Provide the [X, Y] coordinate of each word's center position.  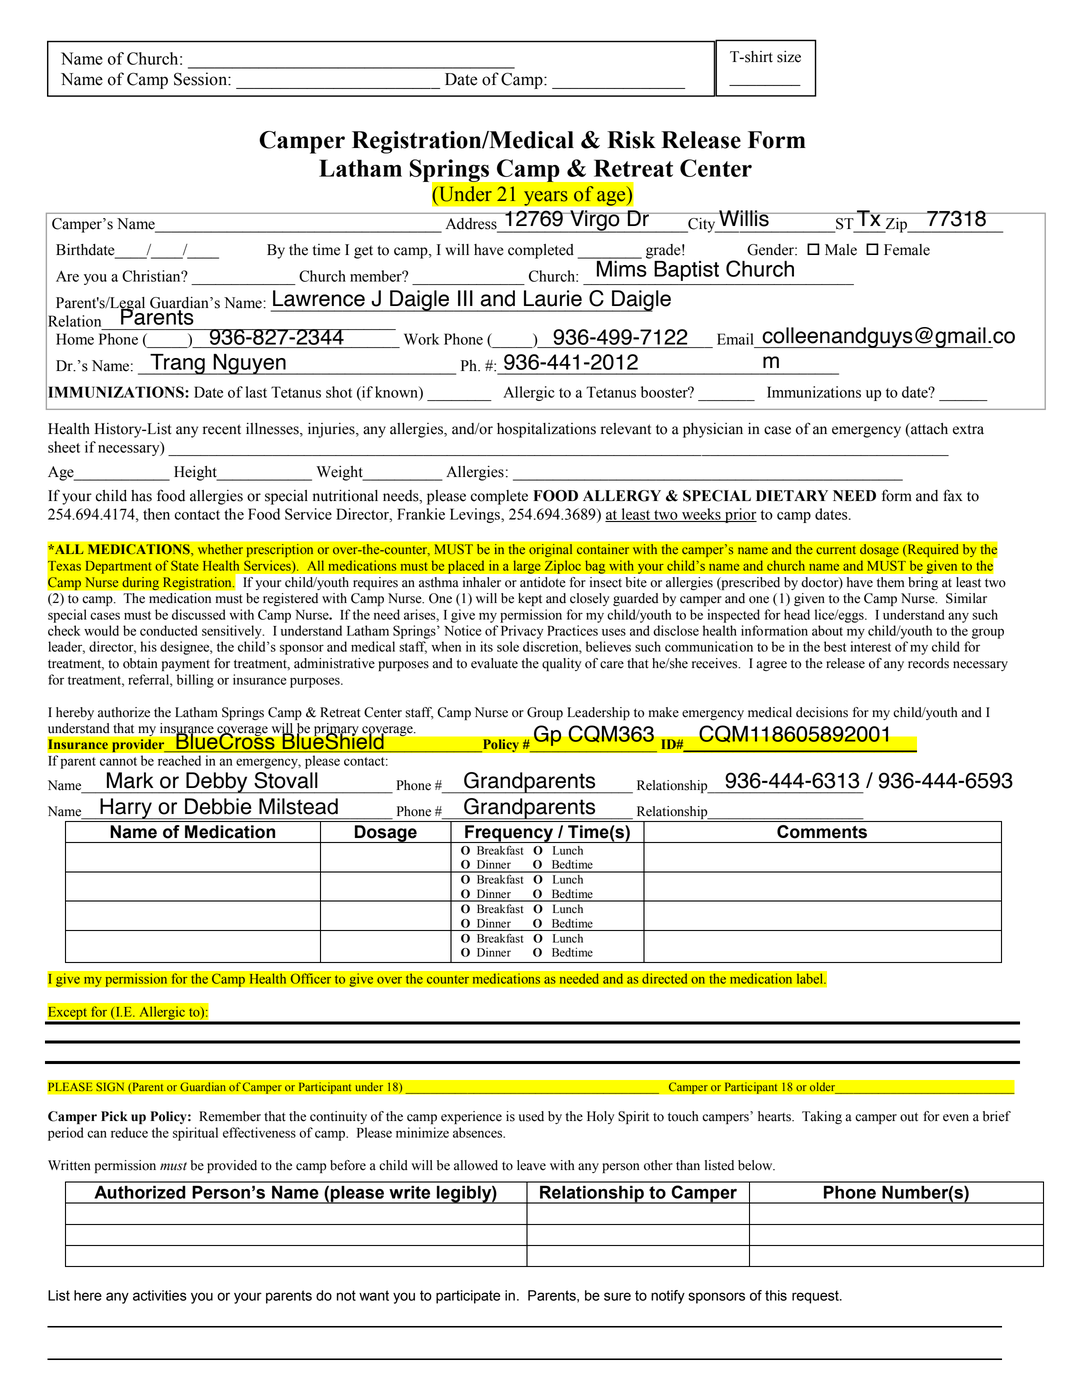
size [789, 57]
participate [468, 1297]
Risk [631, 140]
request [816, 1297]
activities [160, 1295]
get [363, 252]
